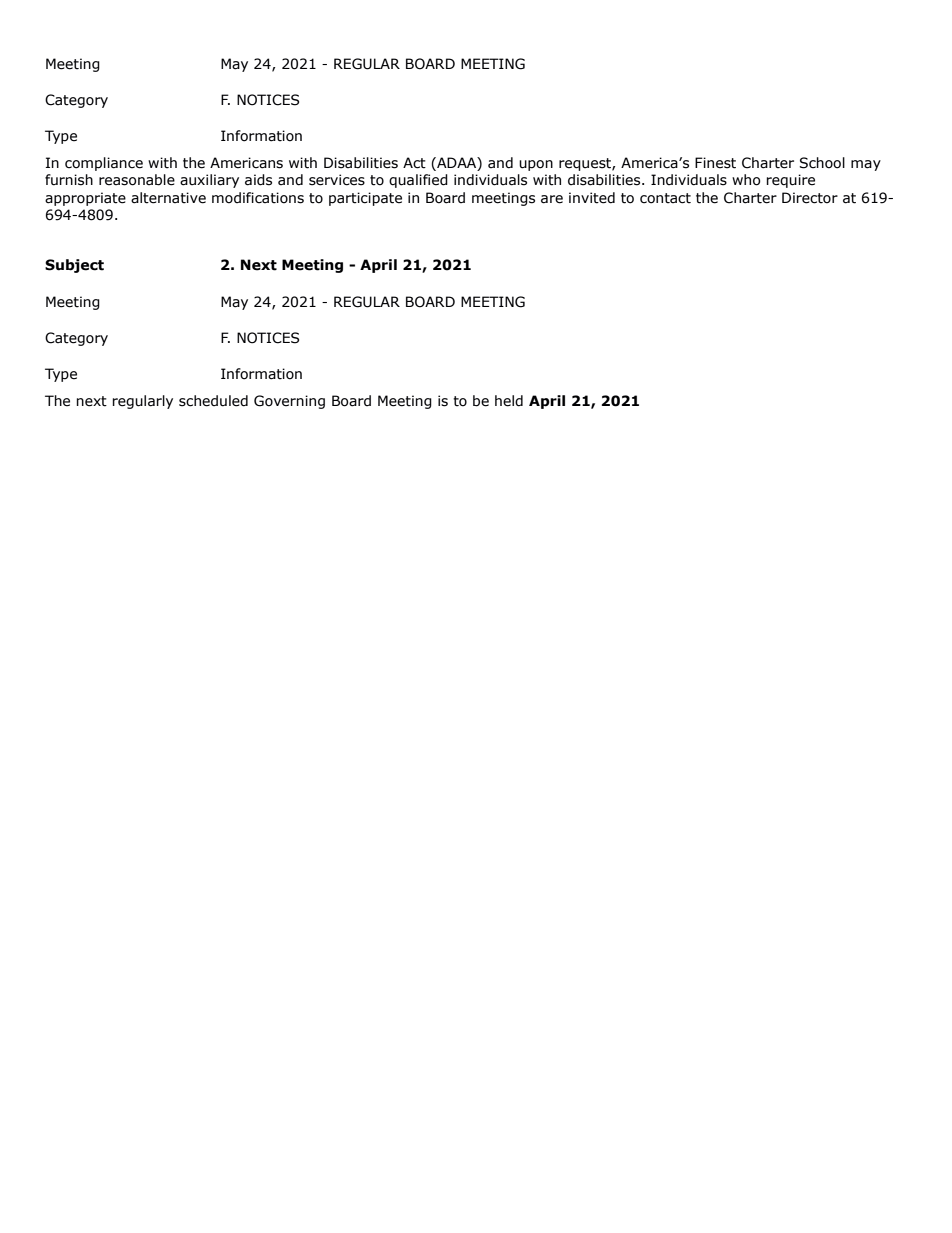 This screenshot has height=1233, width=952. What do you see at coordinates (365, 199) in the screenshot?
I see `participate` at bounding box center [365, 199].
